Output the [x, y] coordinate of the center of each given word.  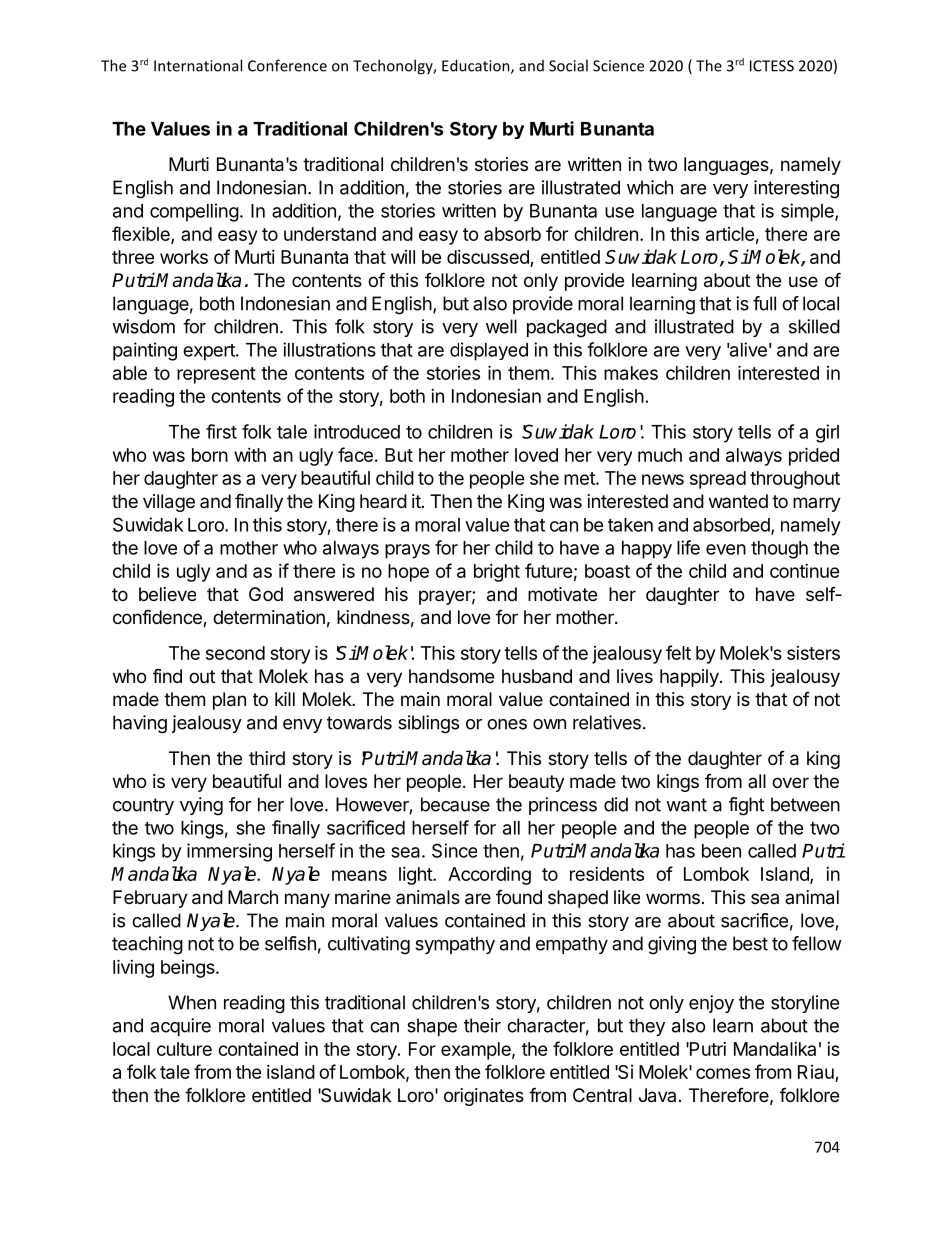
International [198, 65]
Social [568, 65]
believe [167, 594]
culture [184, 1049]
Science [618, 66]
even [726, 549]
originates [484, 1097]
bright [497, 573]
